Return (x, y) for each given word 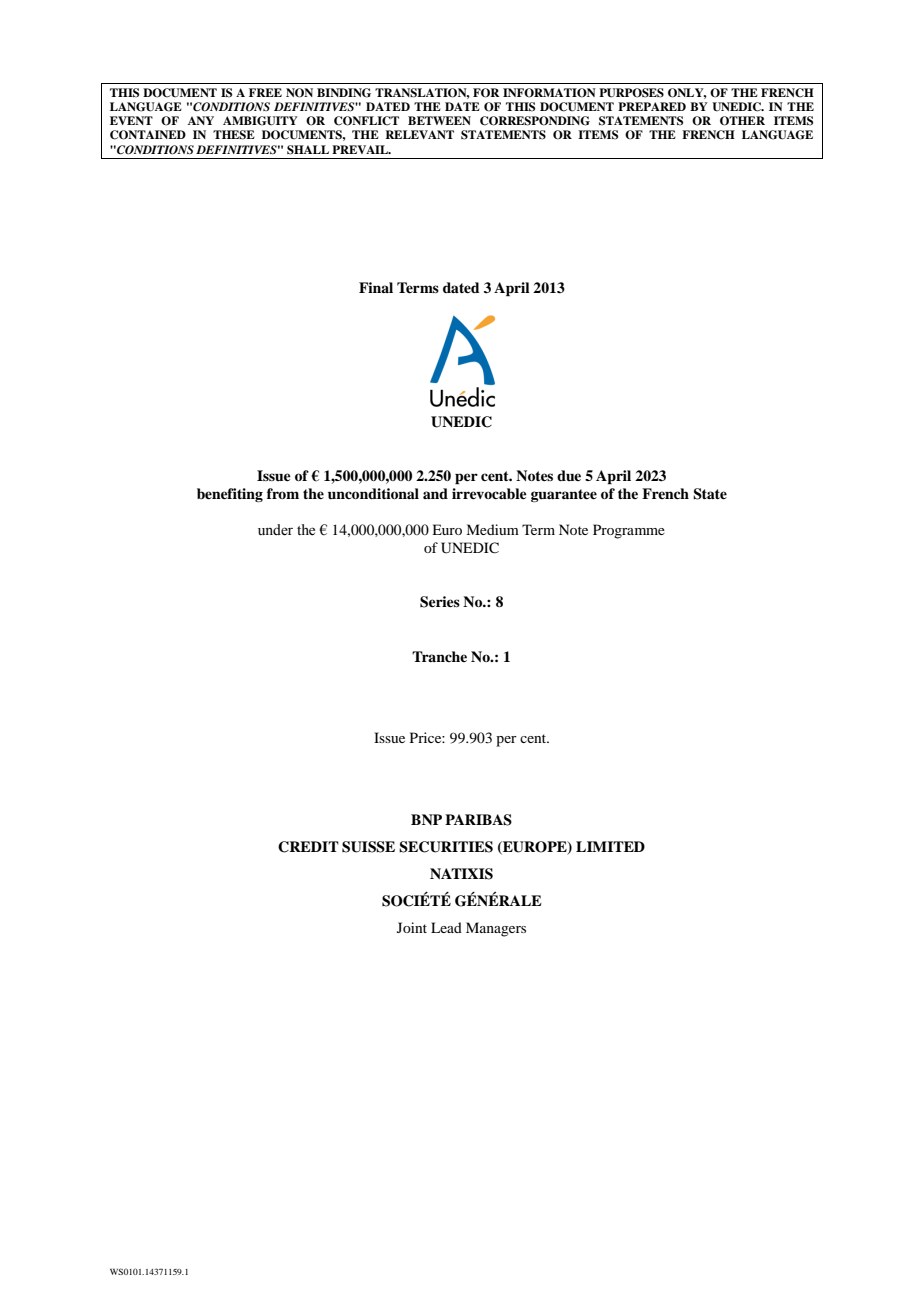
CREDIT (308, 847)
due (569, 475)
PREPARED (652, 106)
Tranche (439, 656)
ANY (201, 120)
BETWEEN (439, 120)
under (275, 530)
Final (376, 287)
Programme (629, 531)
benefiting (230, 495)
